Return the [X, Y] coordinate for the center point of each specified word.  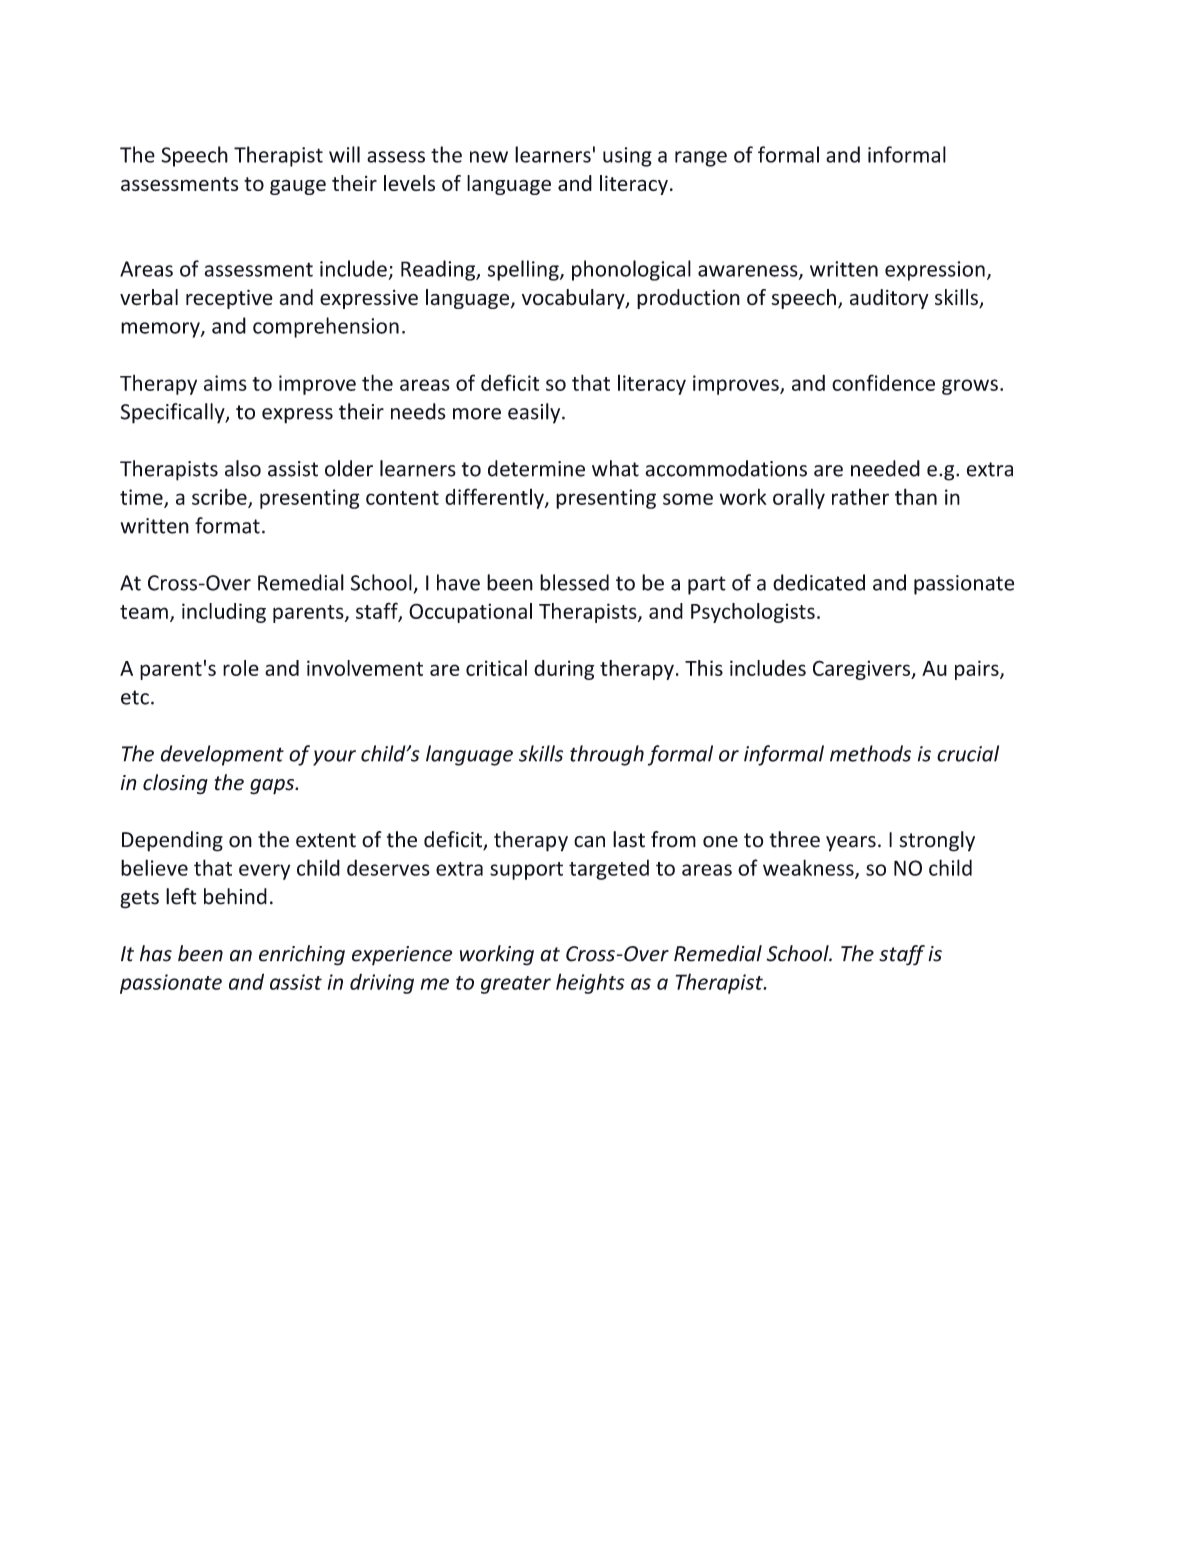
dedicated [819, 582]
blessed [574, 582]
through [607, 755]
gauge [298, 187]
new [489, 157]
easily [535, 413]
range [701, 159]
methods [870, 753]
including [224, 613]
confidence [883, 382]
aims [225, 383]
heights [590, 983]
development [222, 755]
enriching [302, 955]
